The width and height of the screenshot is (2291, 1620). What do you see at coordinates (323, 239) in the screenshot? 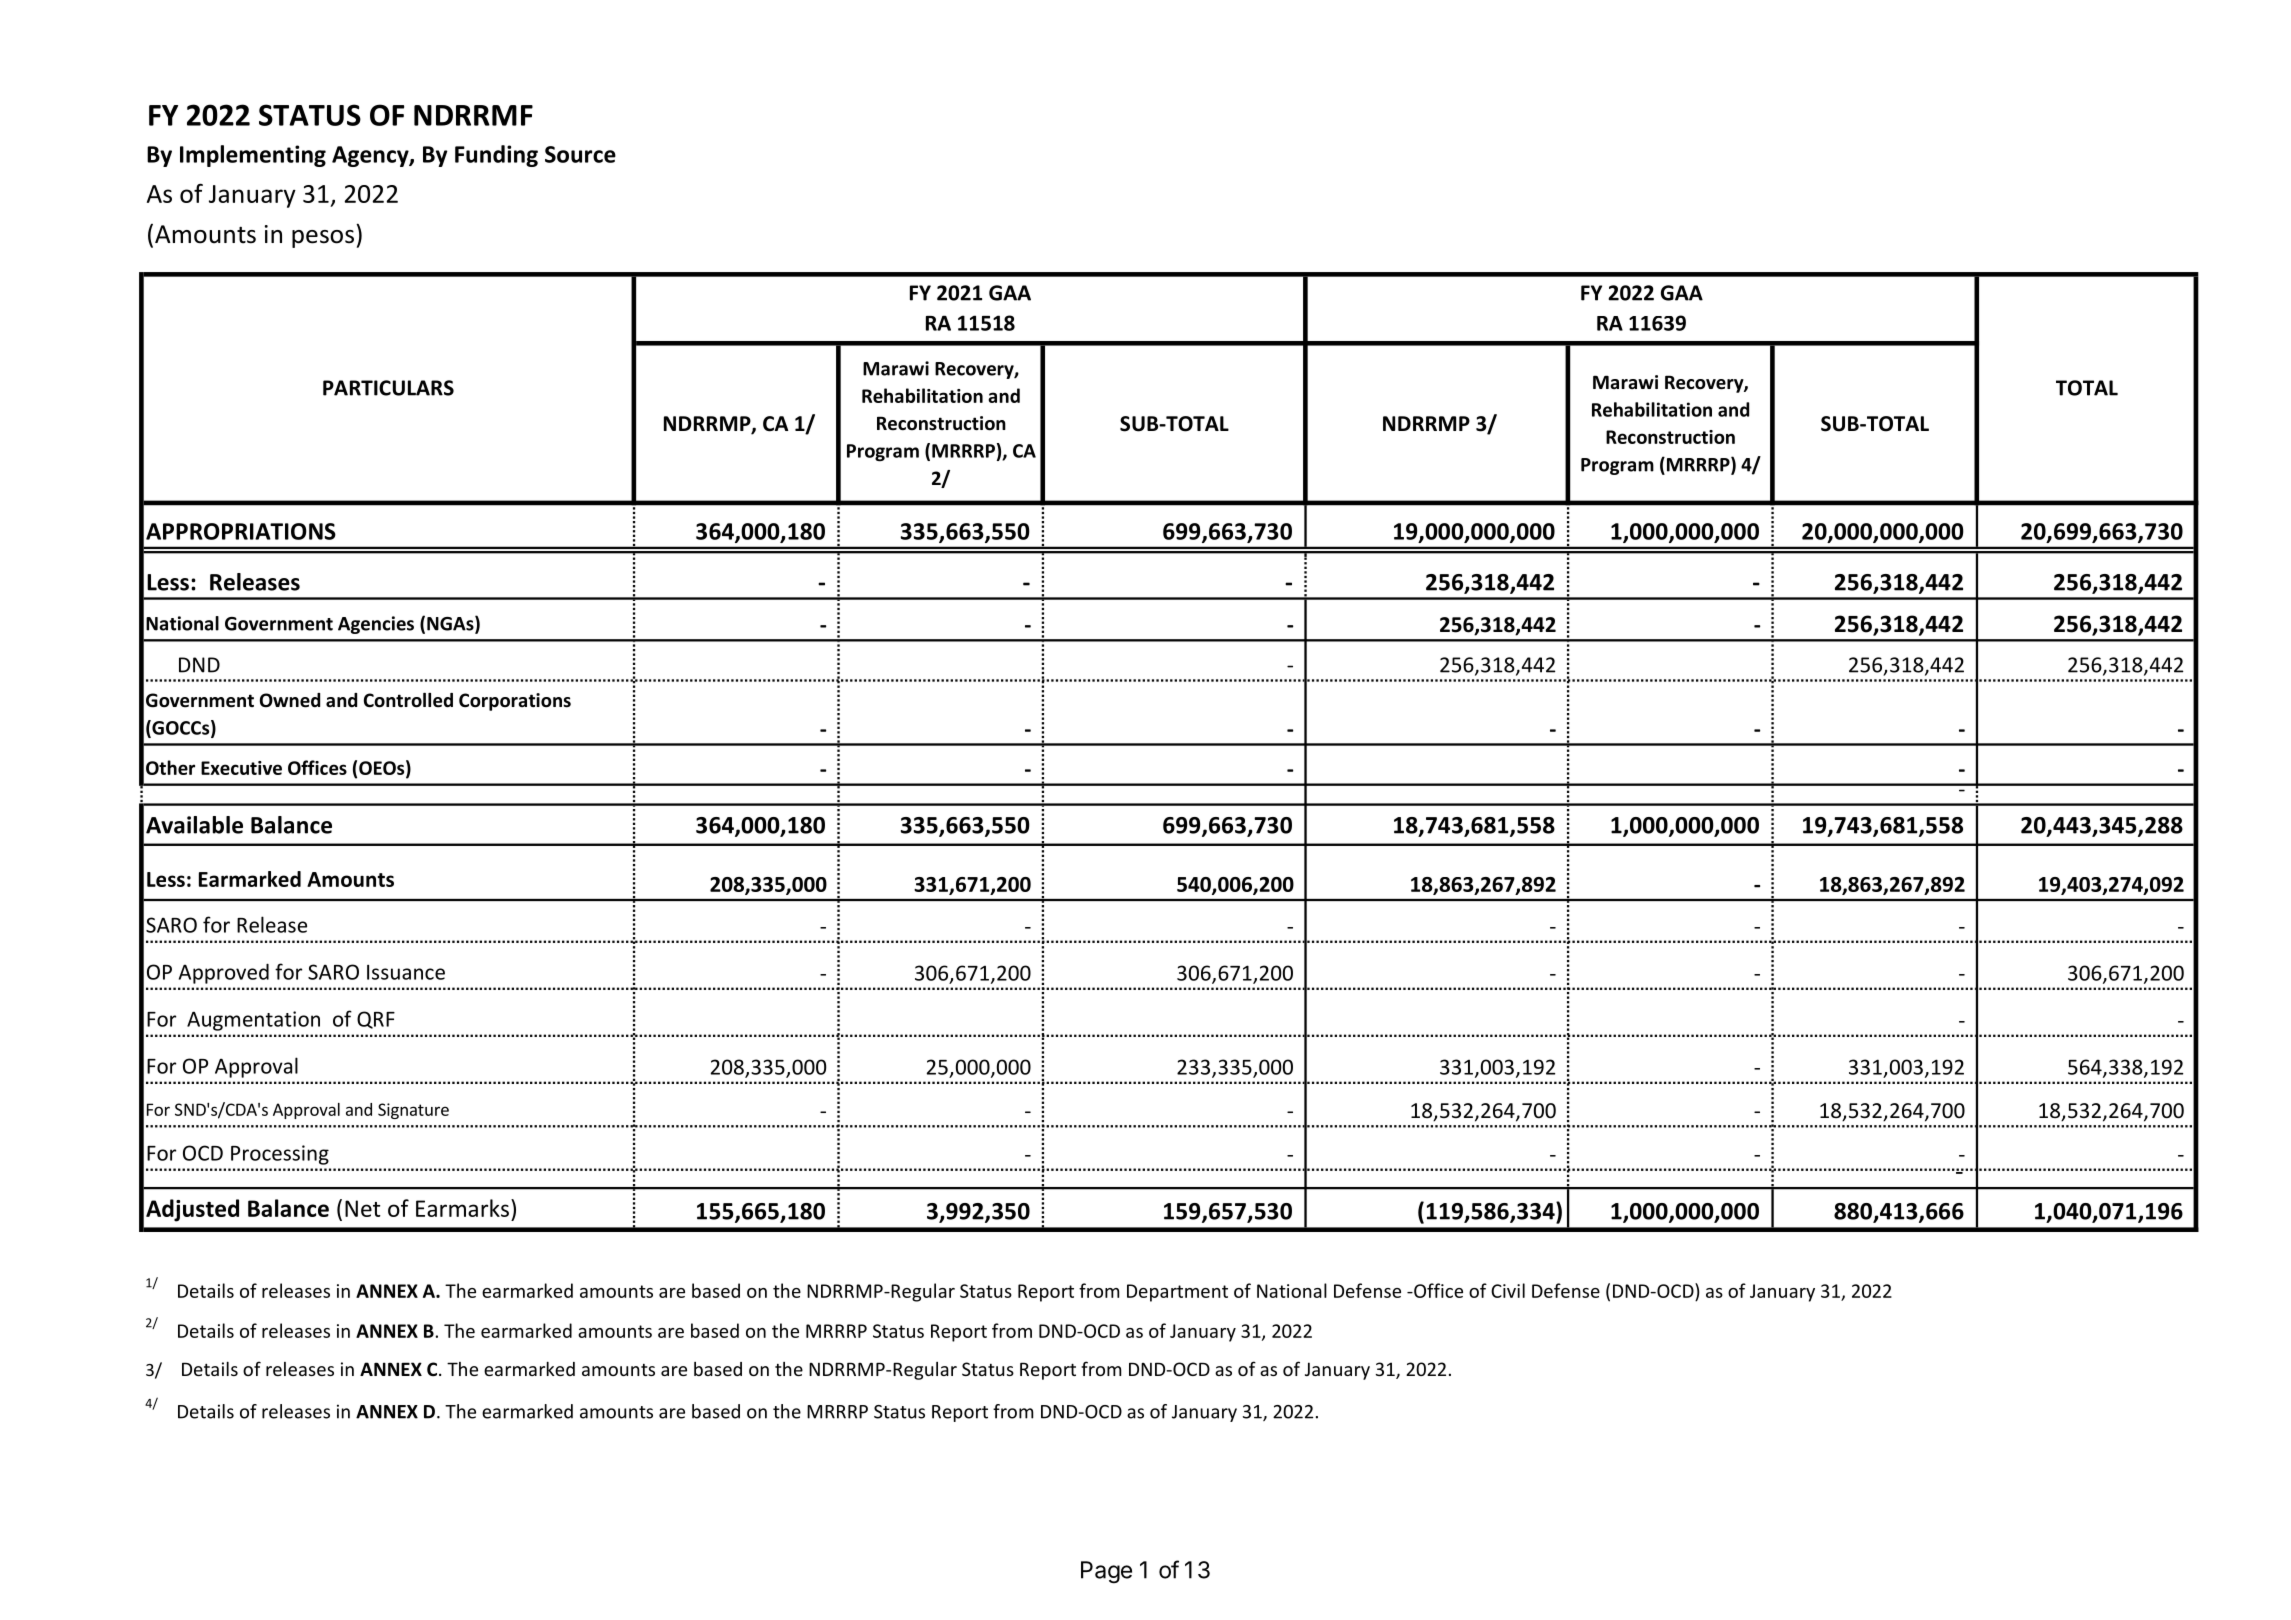
I see `pesos` at bounding box center [323, 239].
